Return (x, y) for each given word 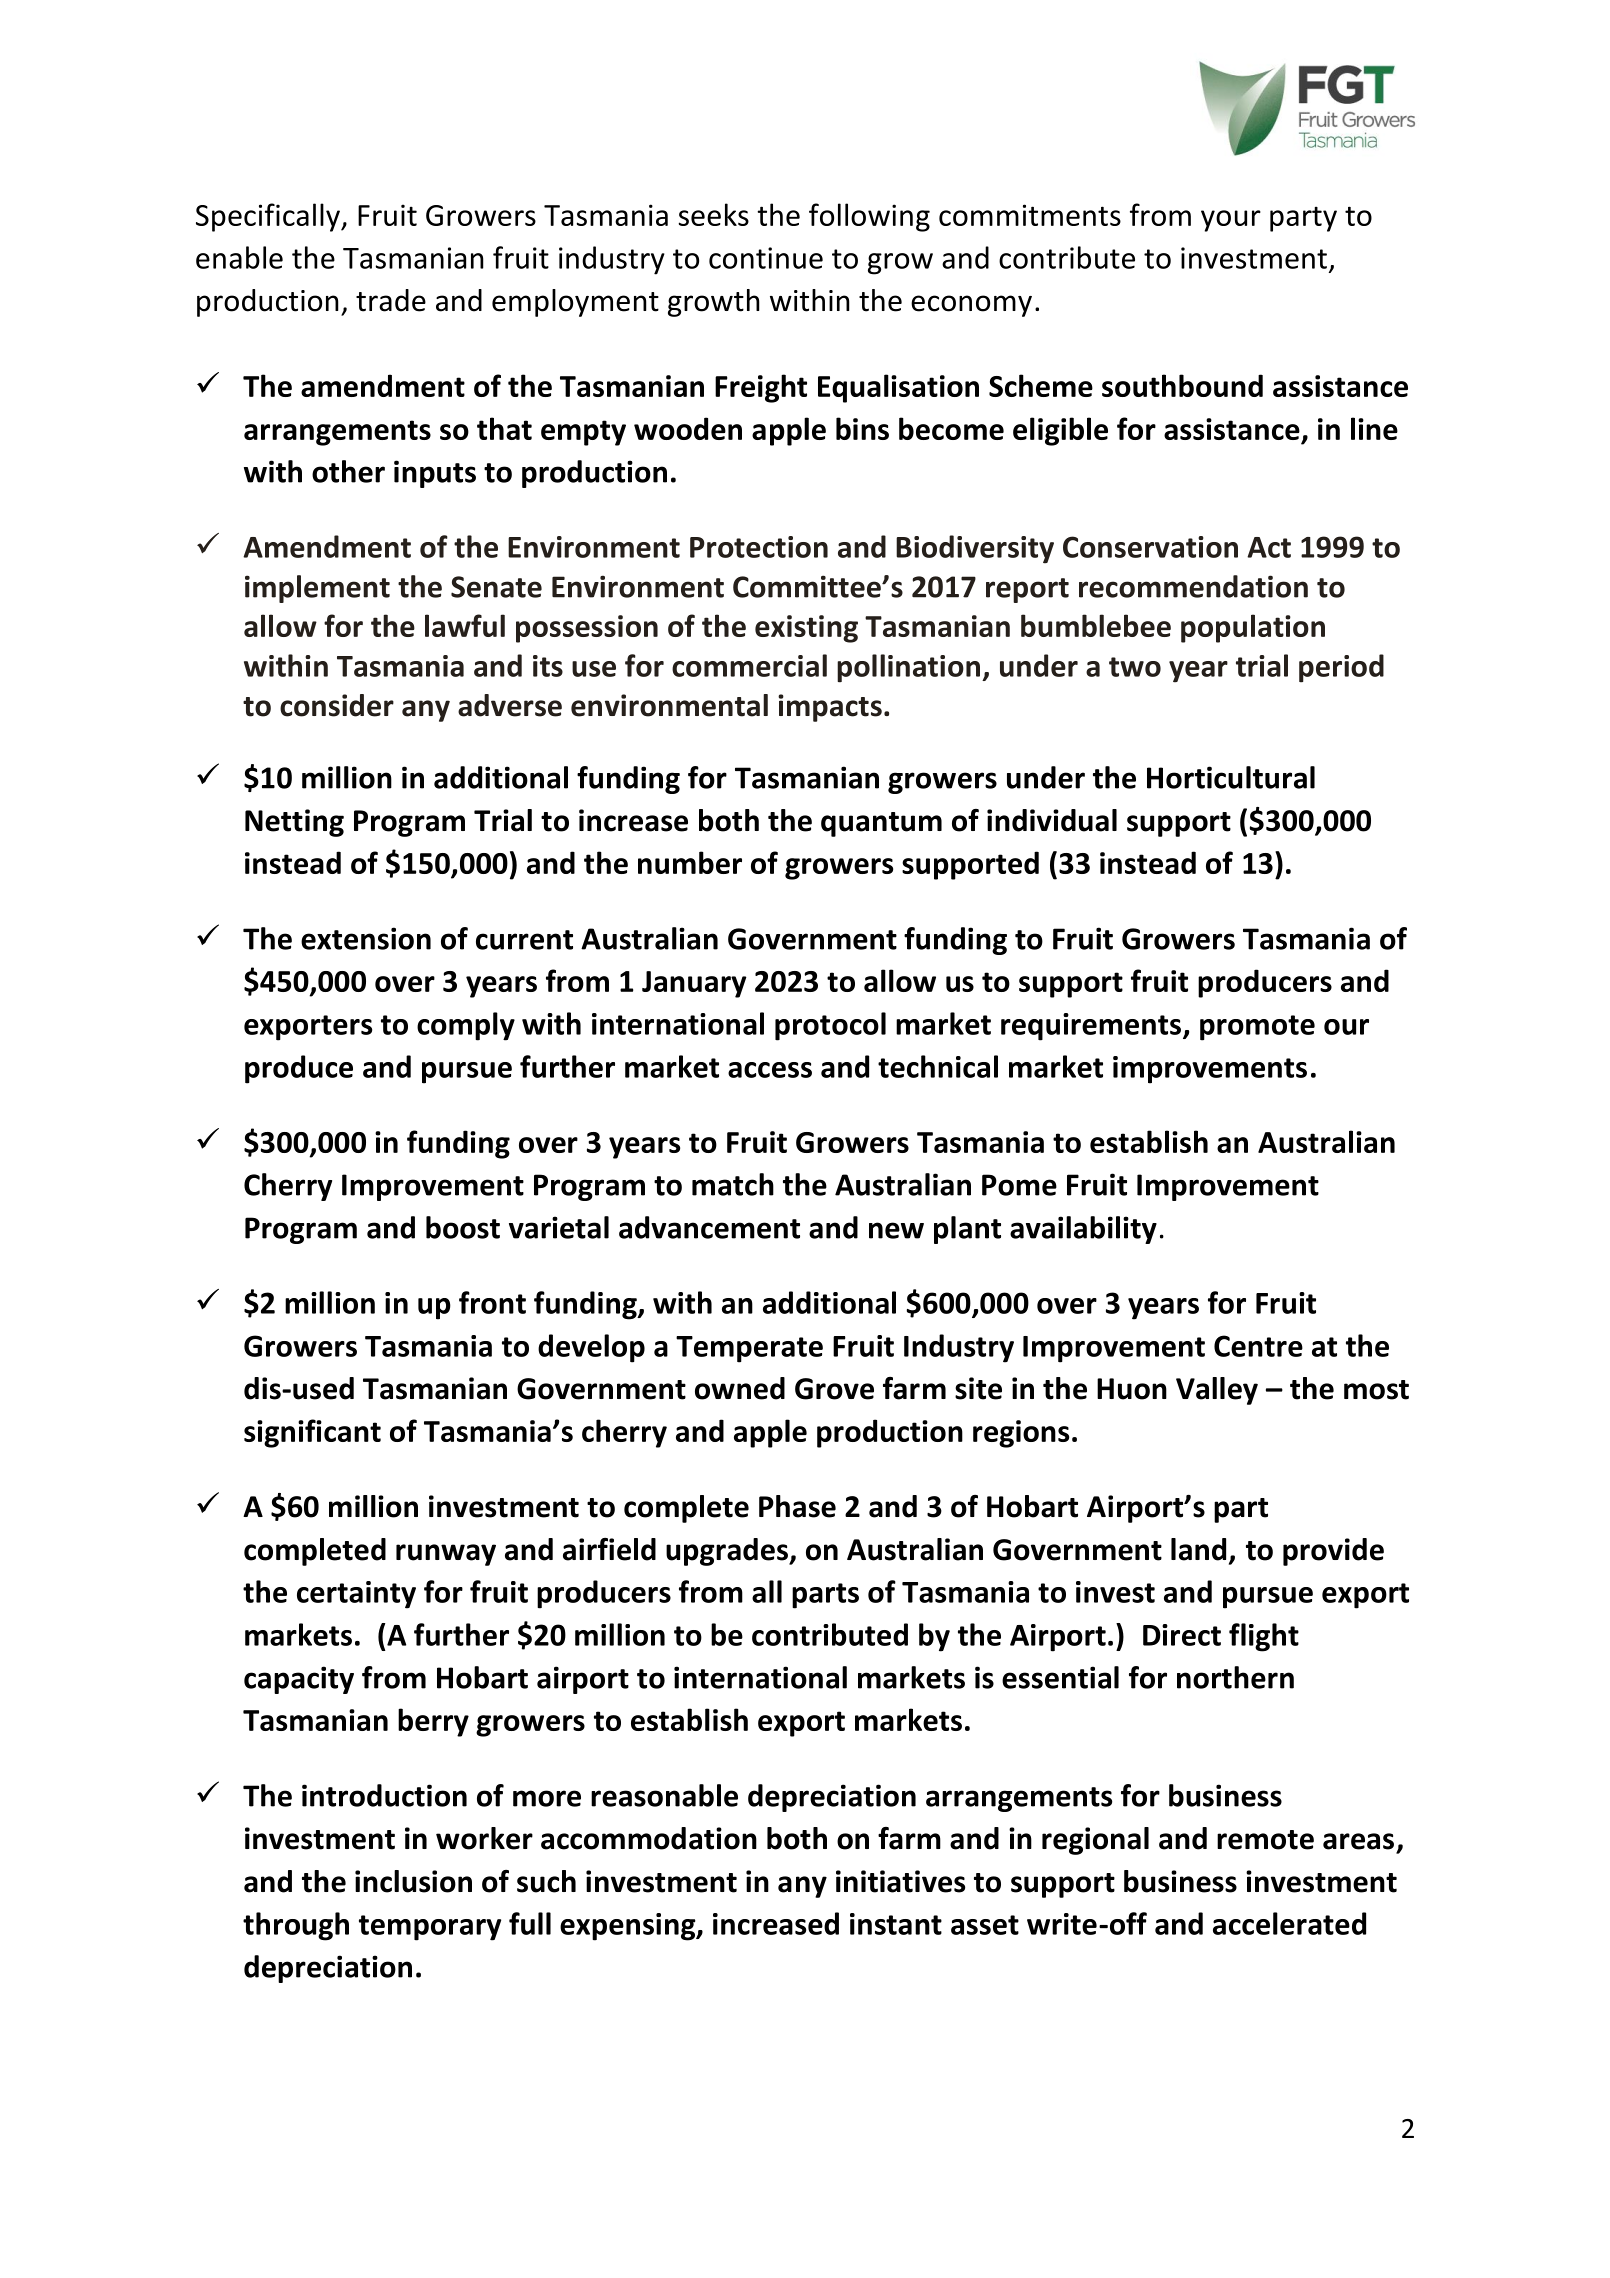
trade (391, 300)
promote (1257, 1028)
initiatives (900, 1881)
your (1231, 221)
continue (766, 258)
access (770, 1070)
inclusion (413, 1881)
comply (466, 1026)
